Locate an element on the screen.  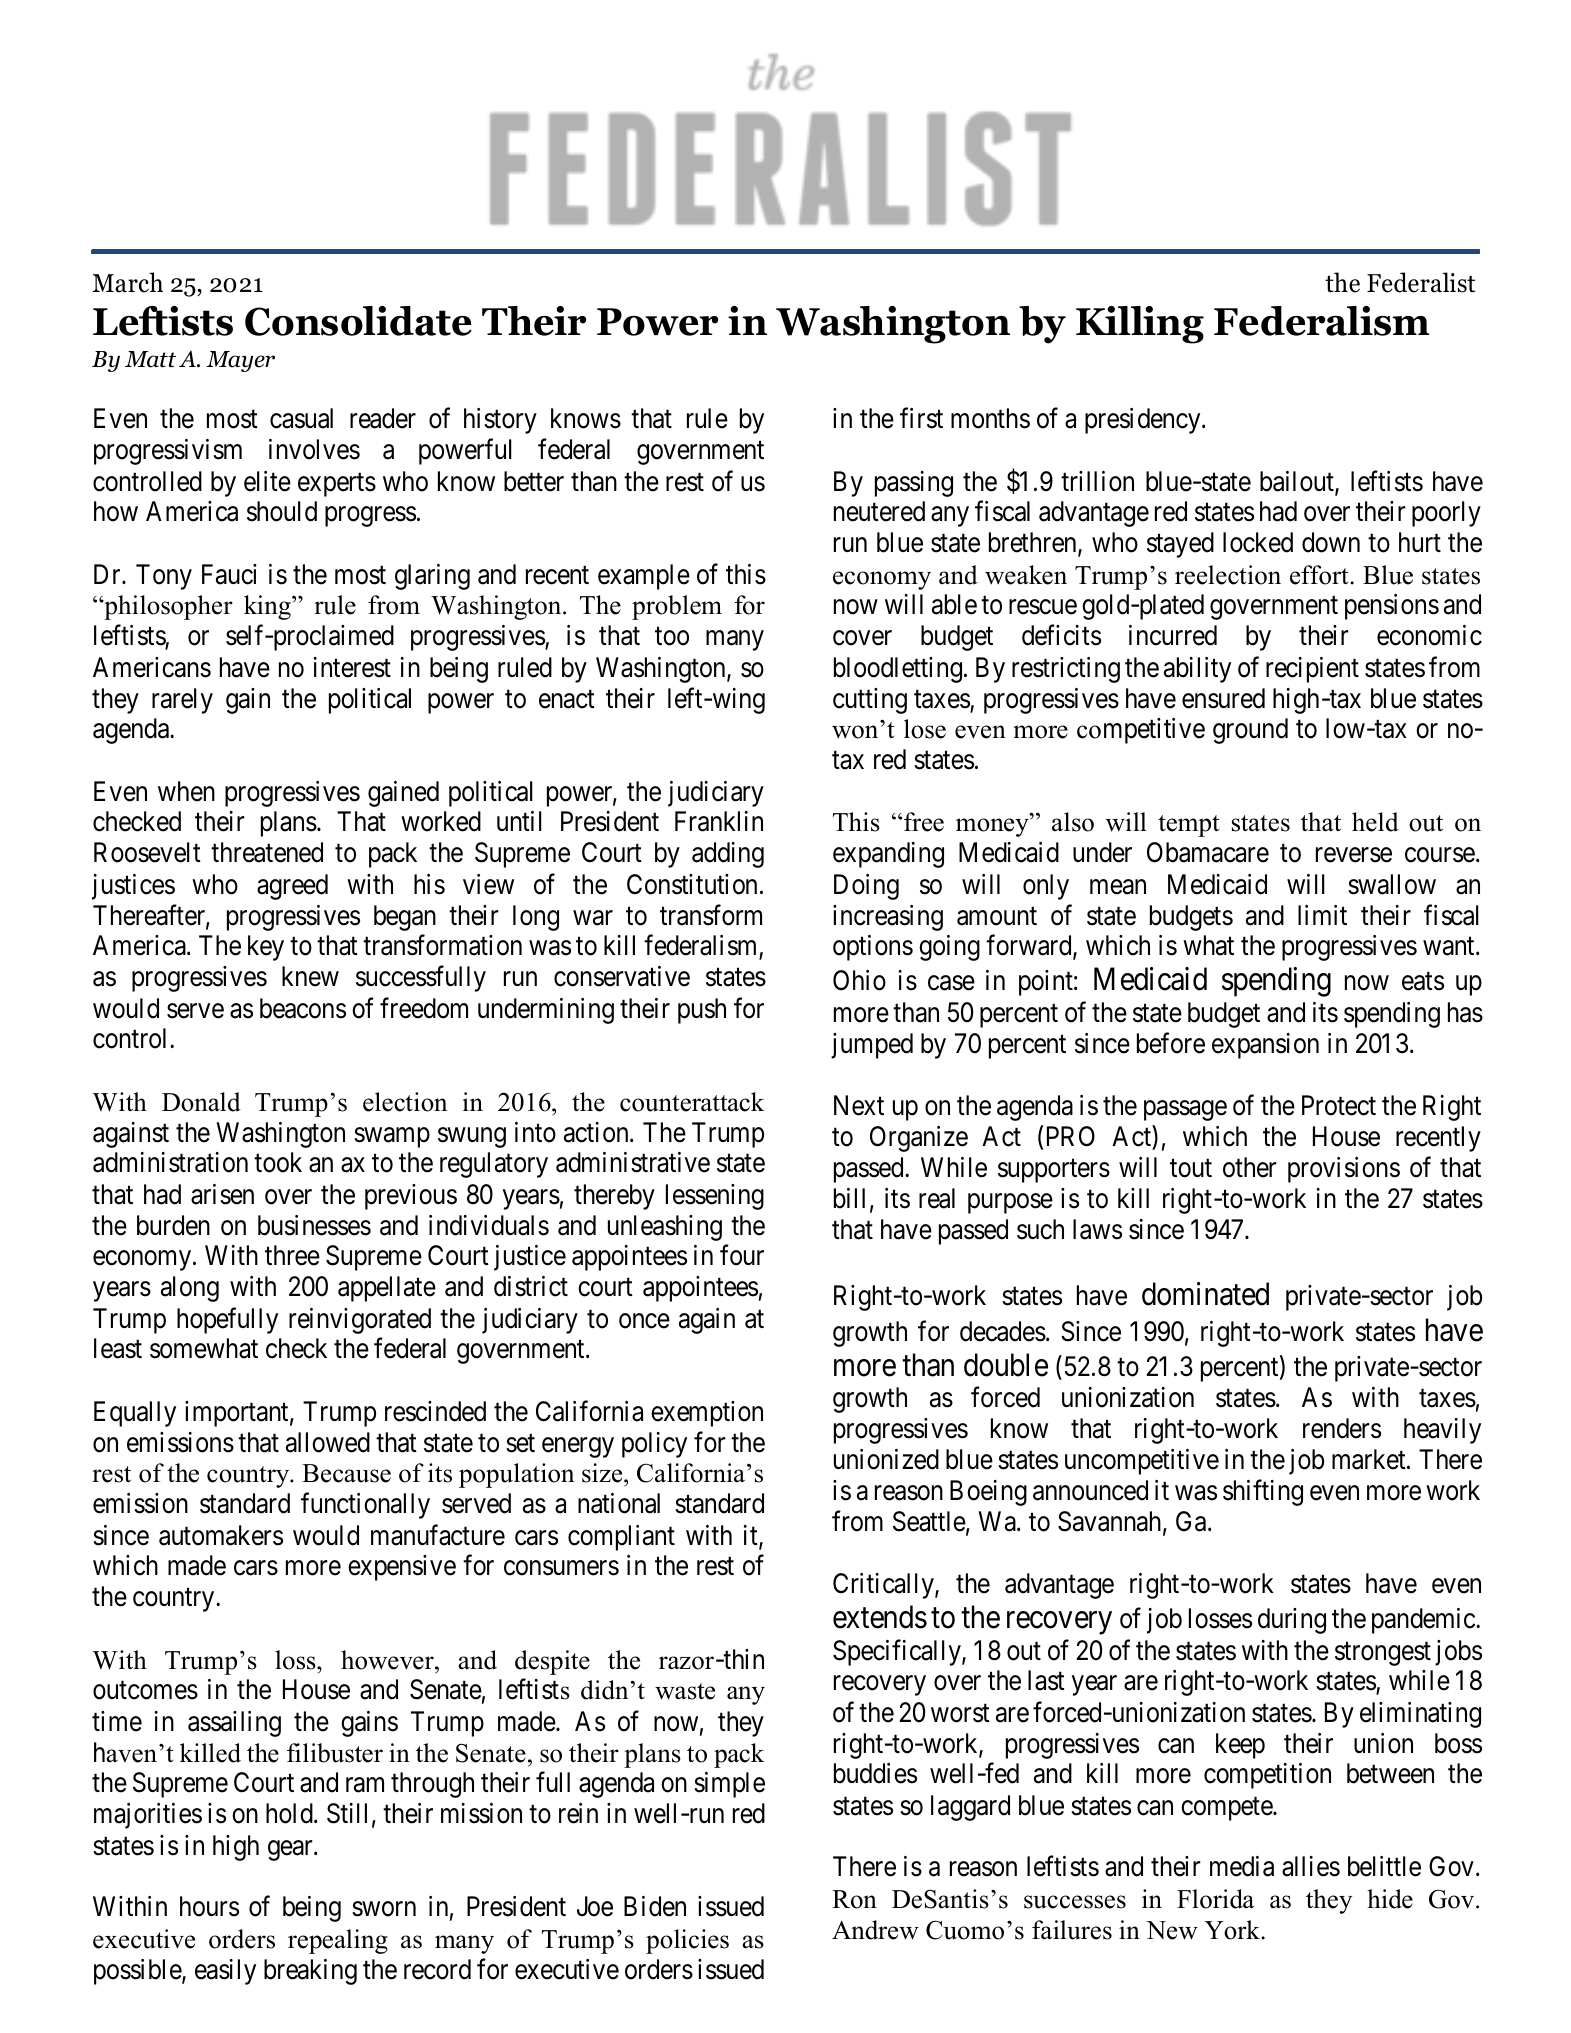
repealing is located at coordinates (338, 1941).
